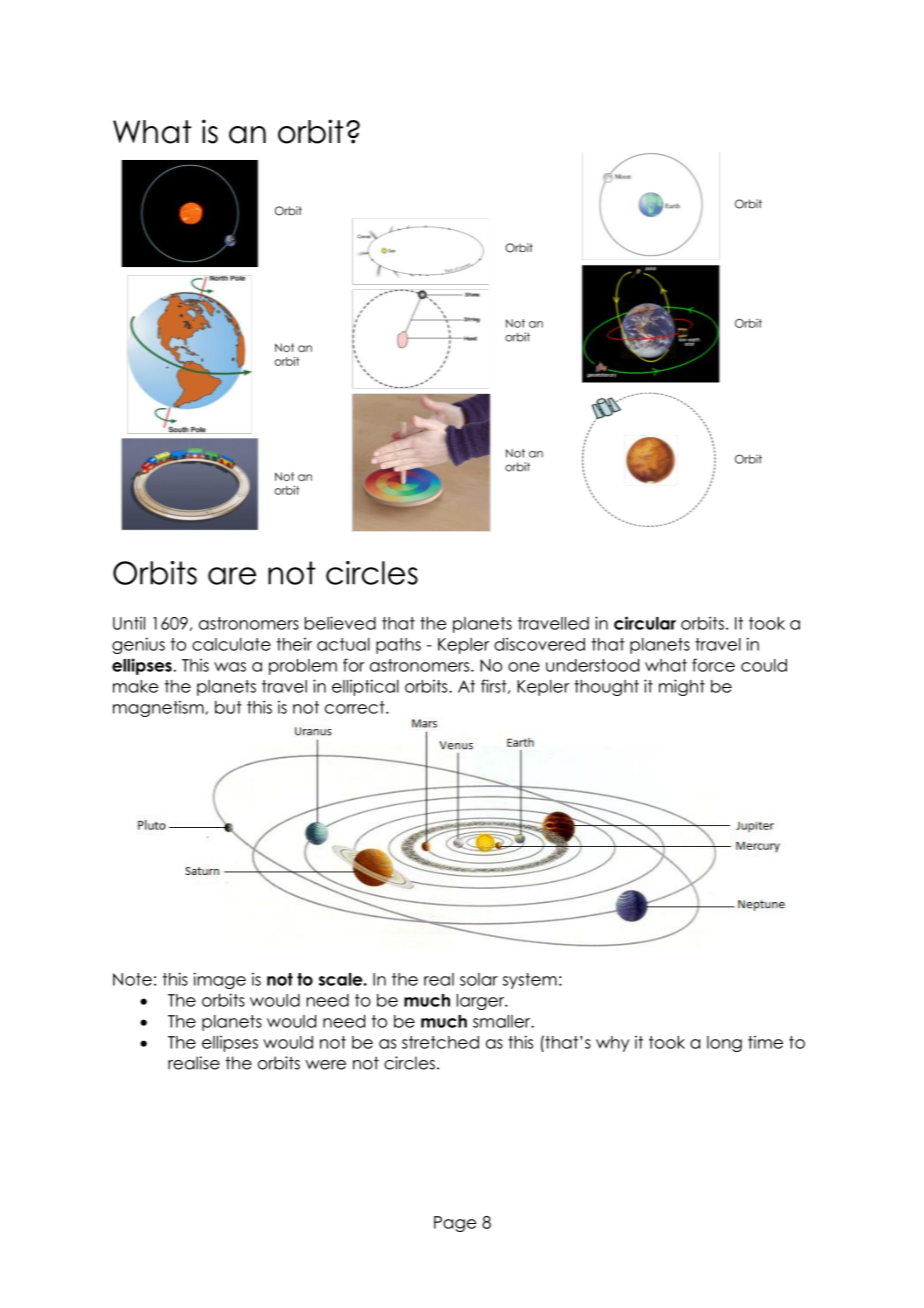  Describe the element at coordinates (530, 981) in the page. I see `system` at that location.
